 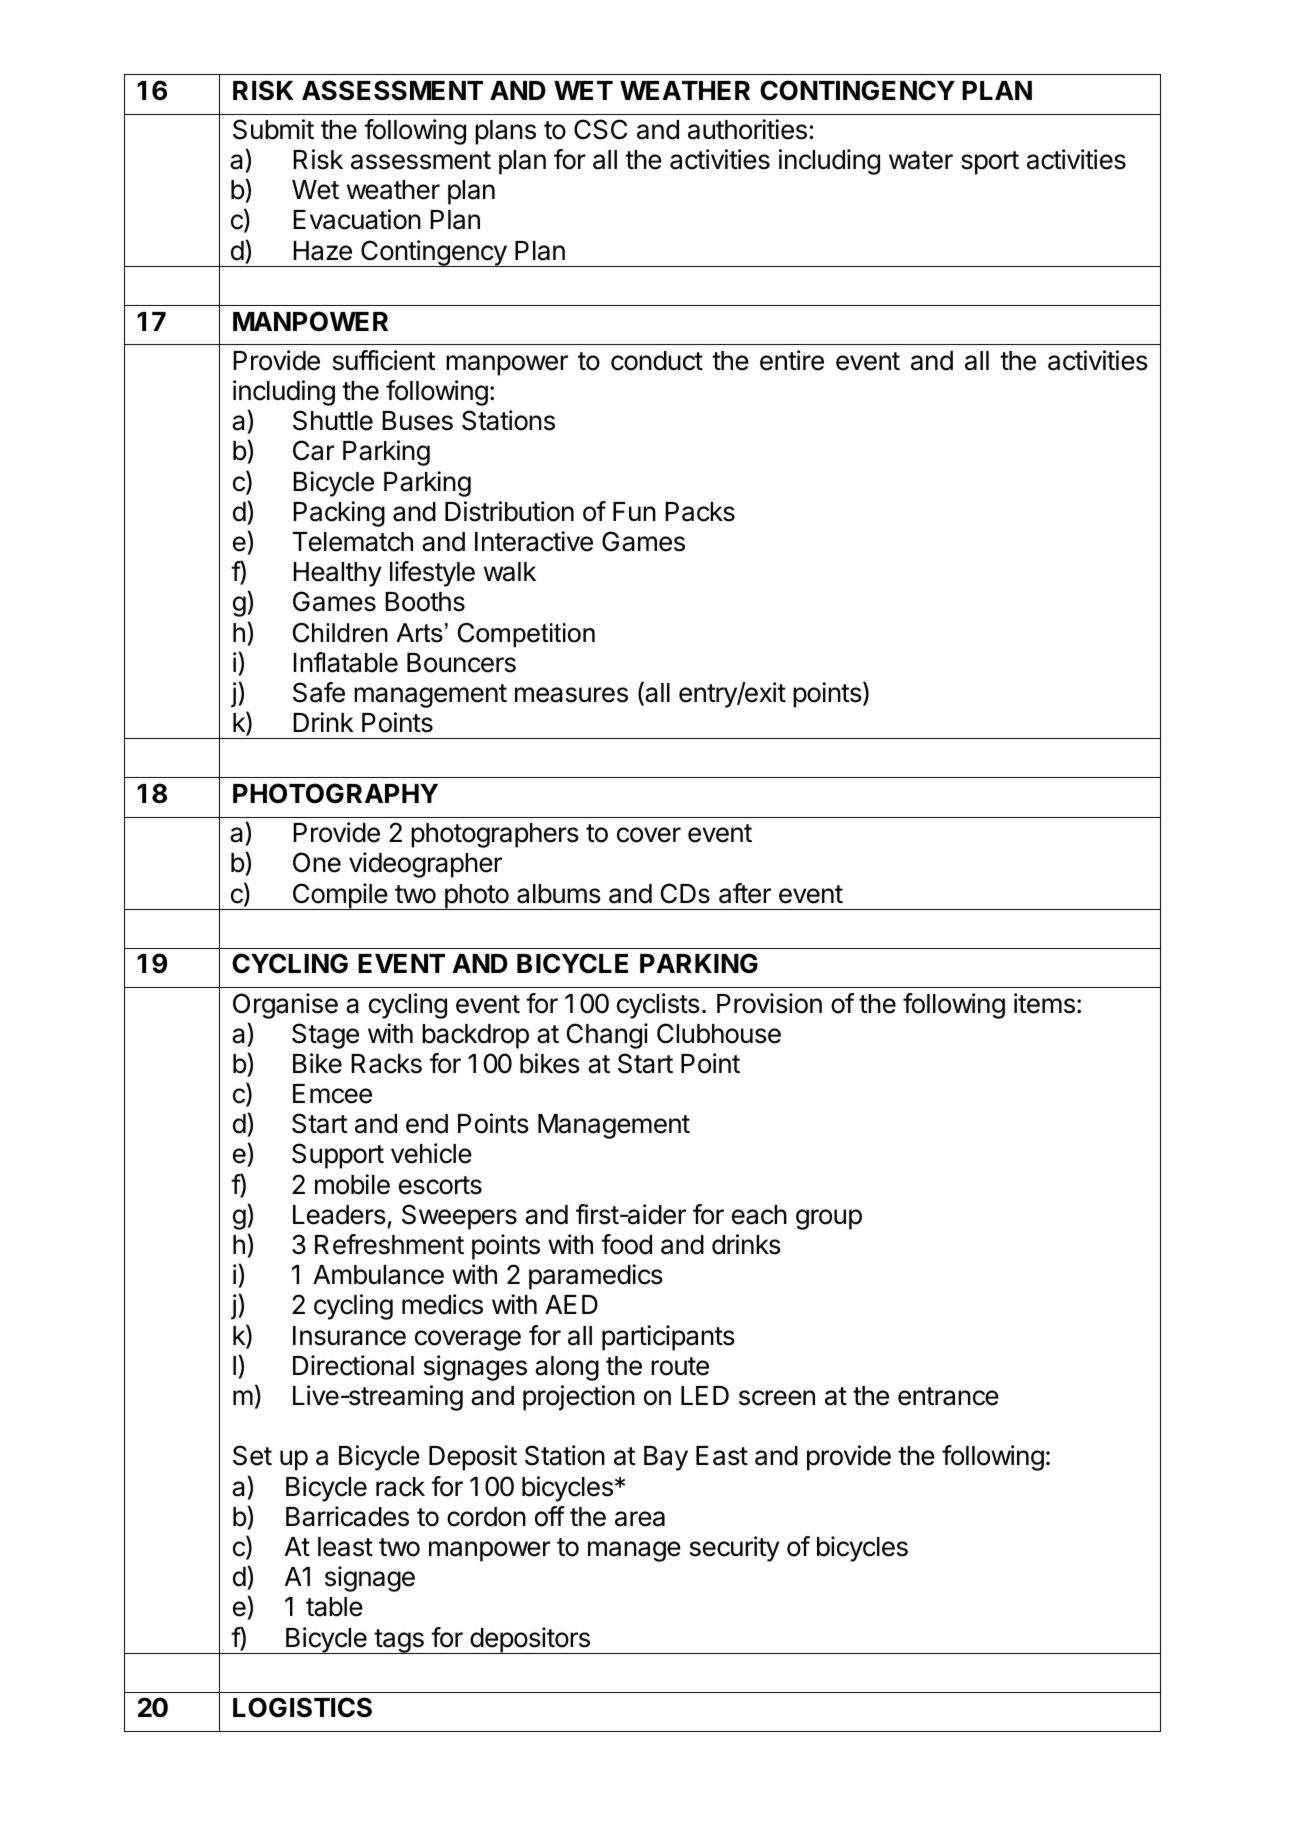 What do you see at coordinates (600, 129) in the screenshot?
I see `CSC` at bounding box center [600, 129].
